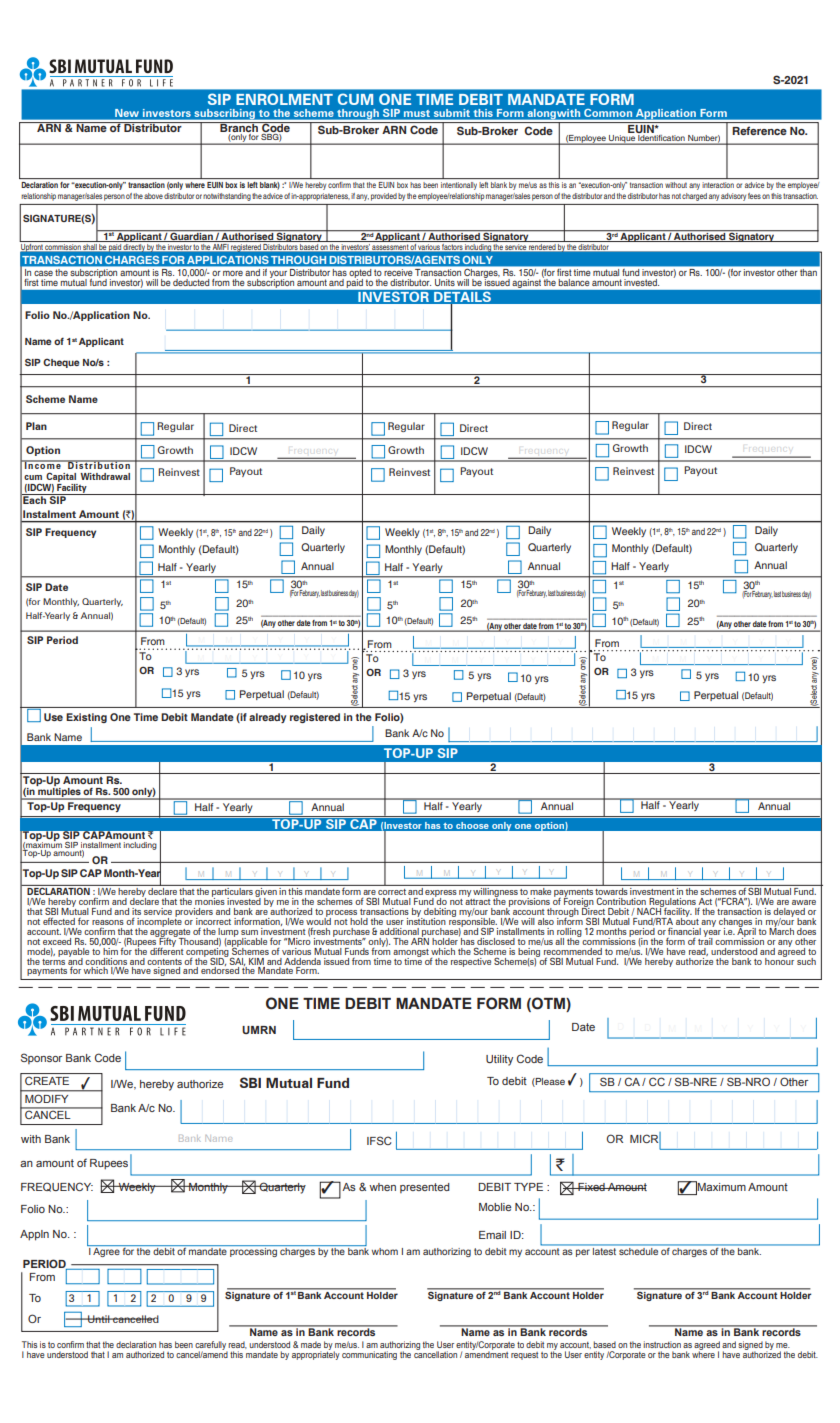  Describe the element at coordinates (211, 1346) in the image. I see `carefully` at that location.
